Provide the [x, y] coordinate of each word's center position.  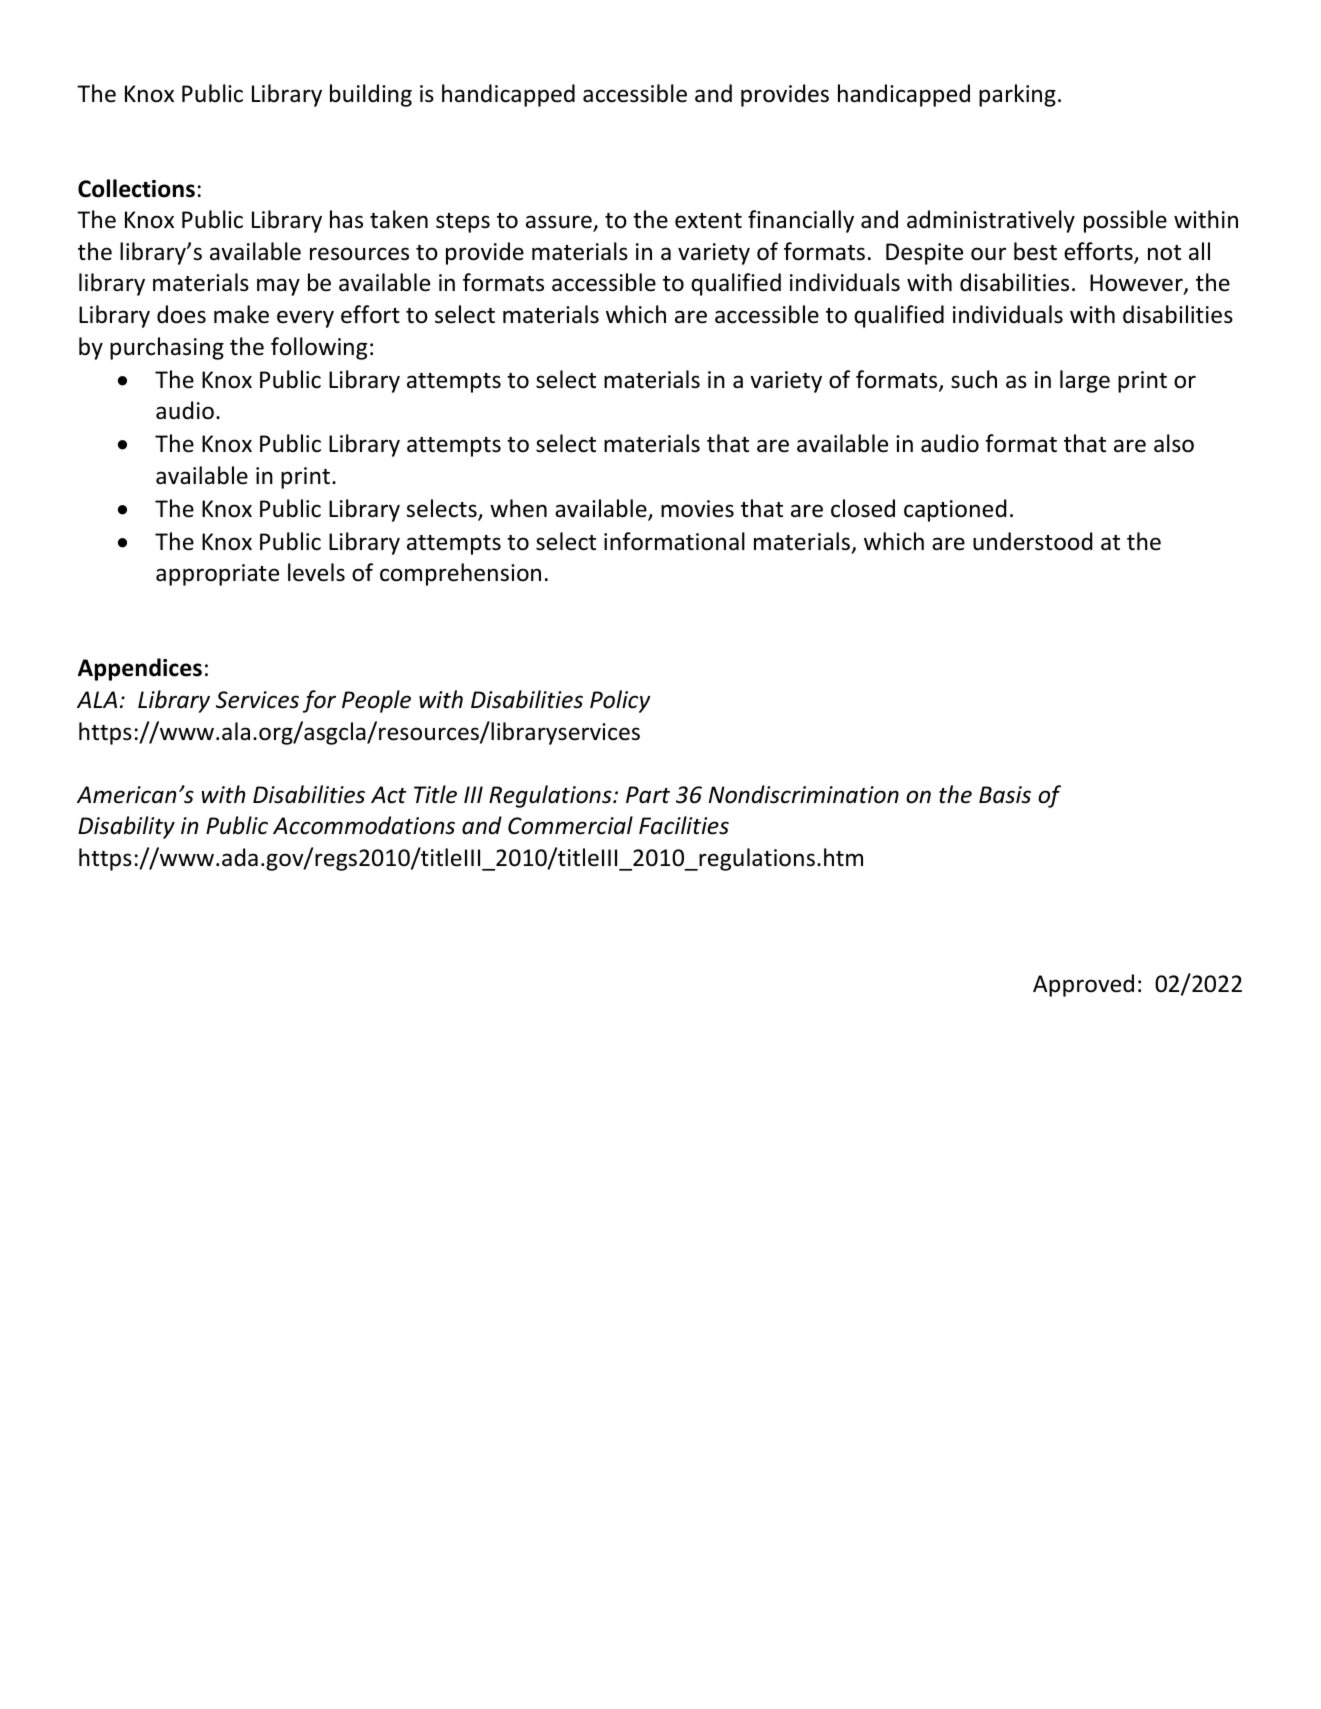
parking [1017, 95]
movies [697, 509]
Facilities [684, 825]
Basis [1005, 795]
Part [648, 795]
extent [708, 221]
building [371, 95]
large [1085, 381]
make [241, 314]
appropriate [217, 575]
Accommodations [364, 825]
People [376, 701]
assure [560, 223]
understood [1032, 541]
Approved [1083, 985]
